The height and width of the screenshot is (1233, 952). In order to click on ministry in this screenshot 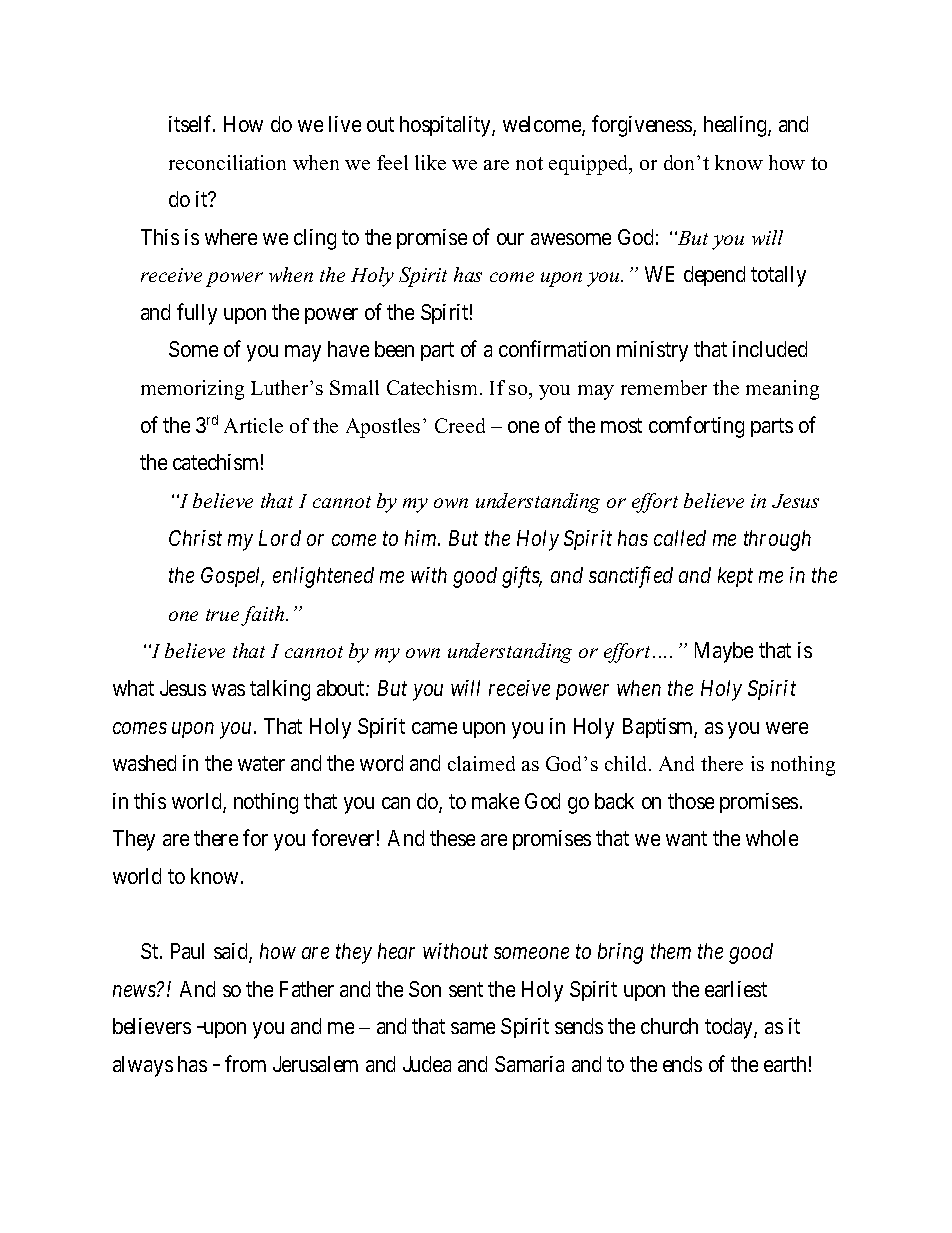, I will do `click(652, 351)`.
